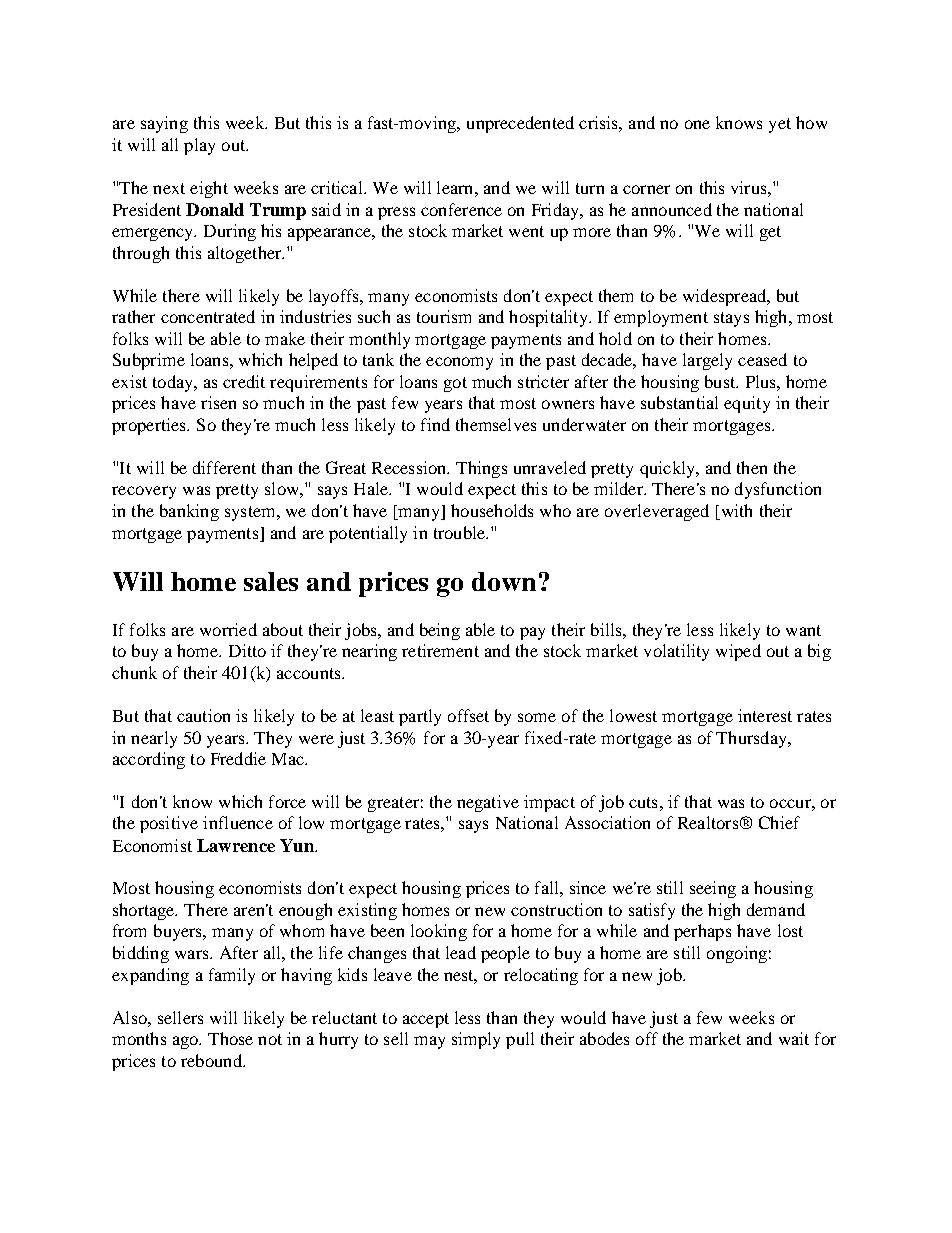  What do you see at coordinates (520, 124) in the image?
I see `unprecedented` at bounding box center [520, 124].
